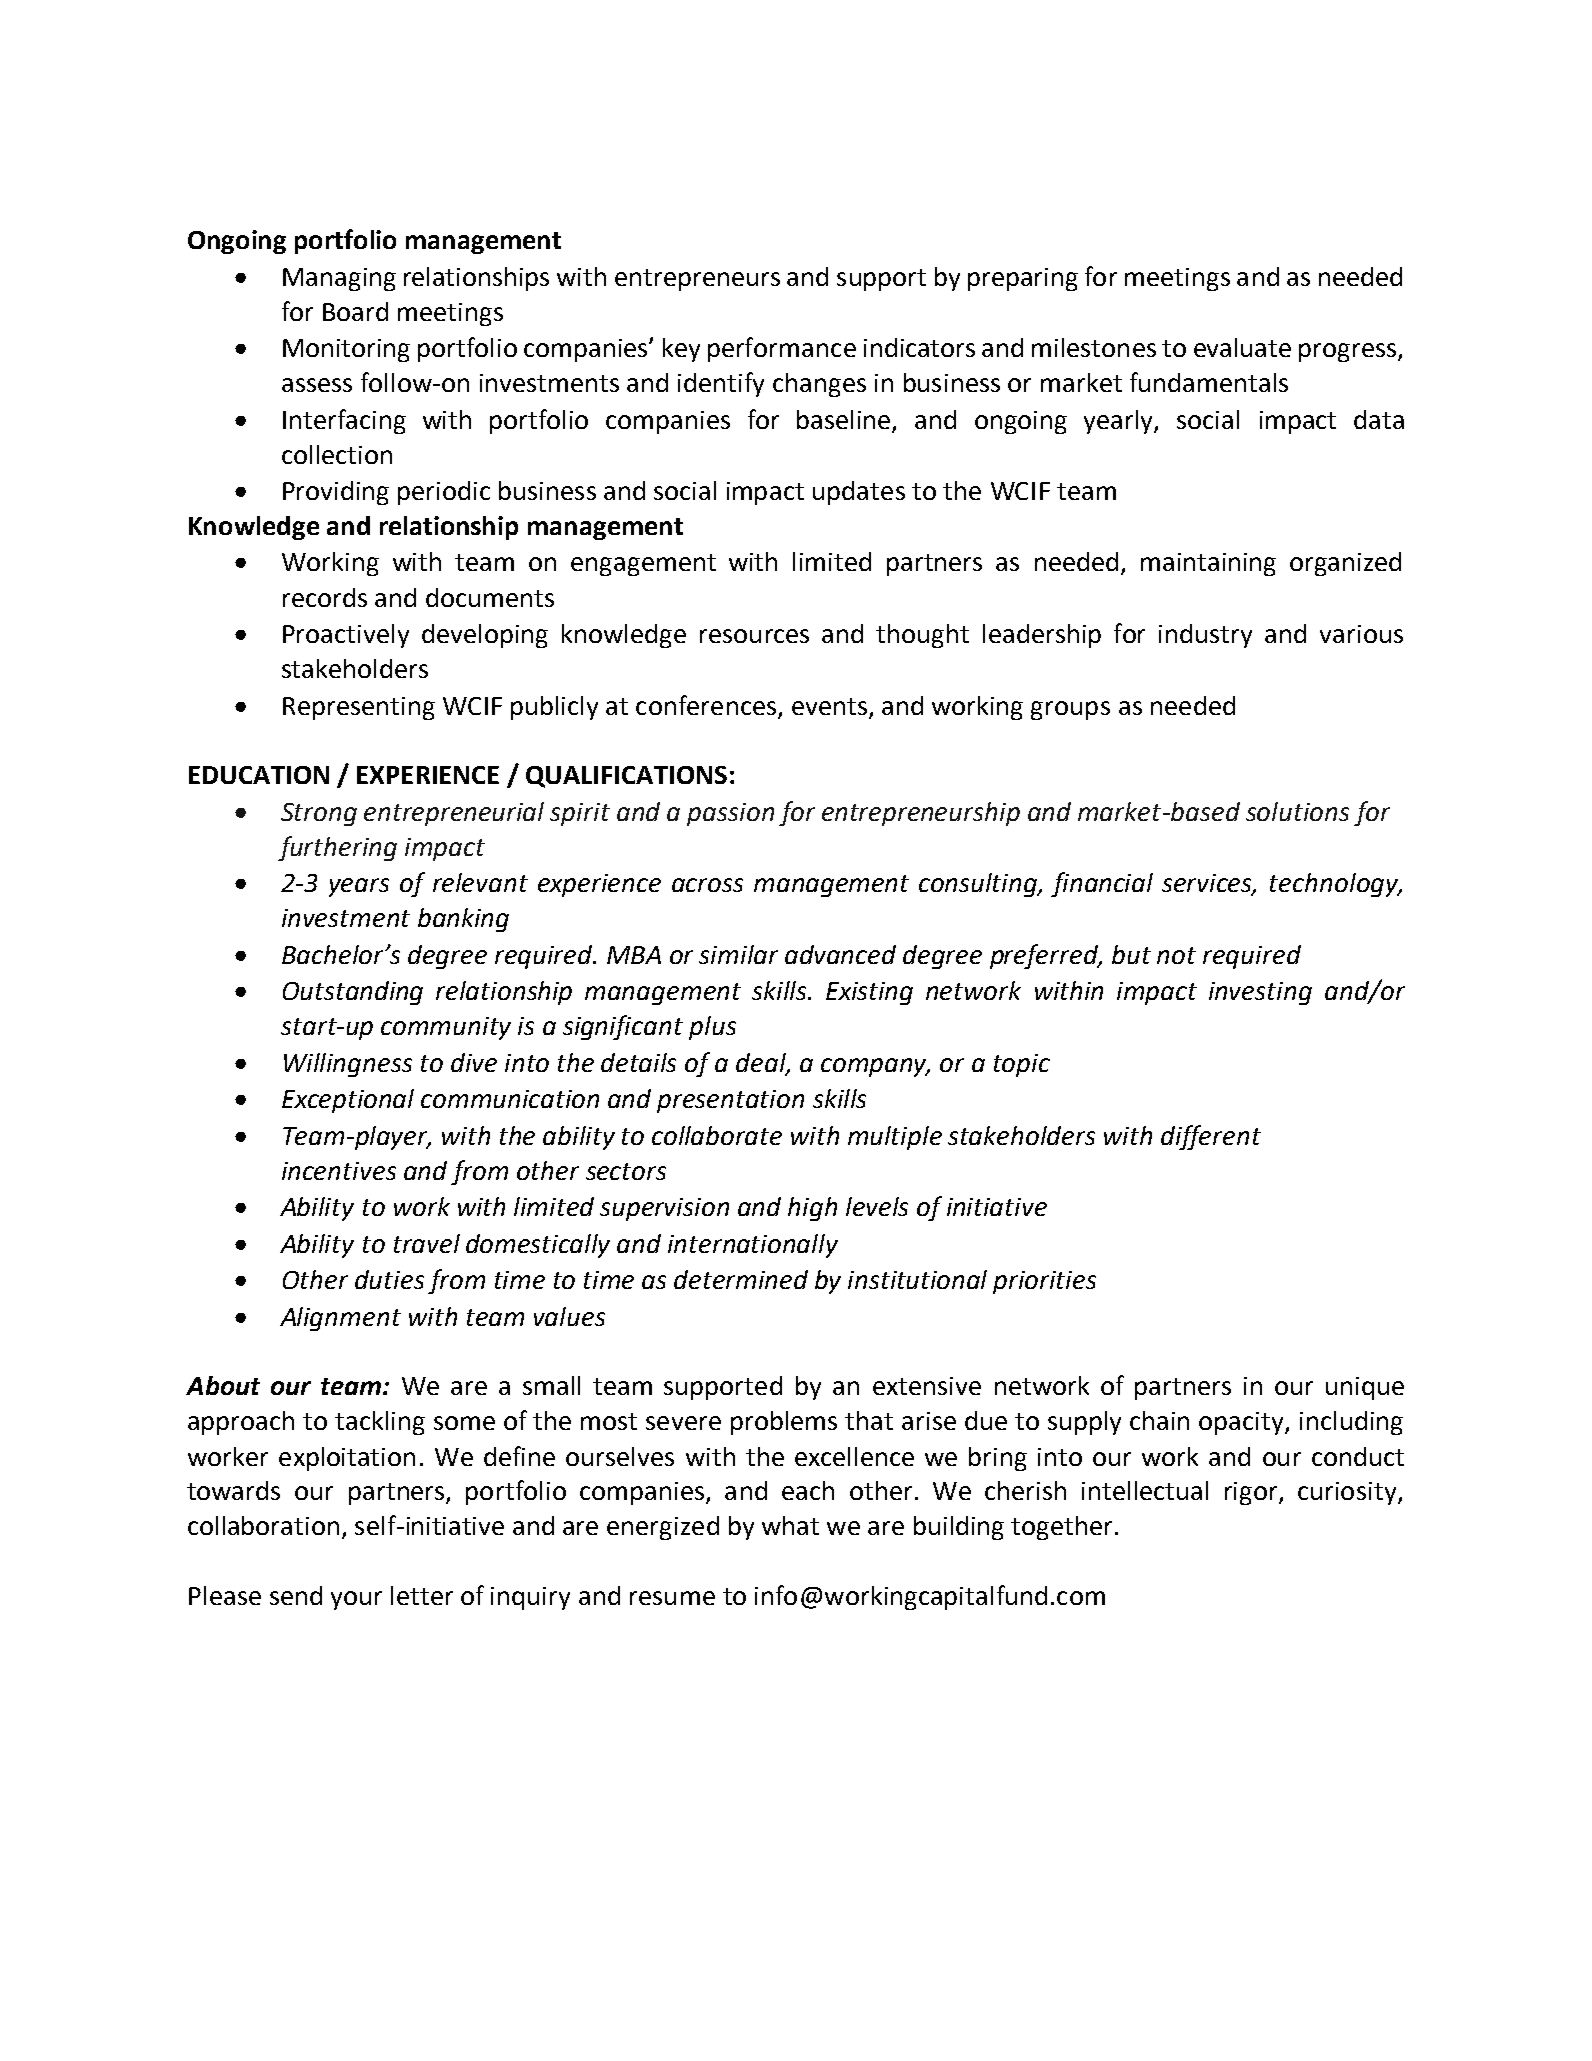  Describe the element at coordinates (1242, 347) in the document. I see `evaluate` at that location.
